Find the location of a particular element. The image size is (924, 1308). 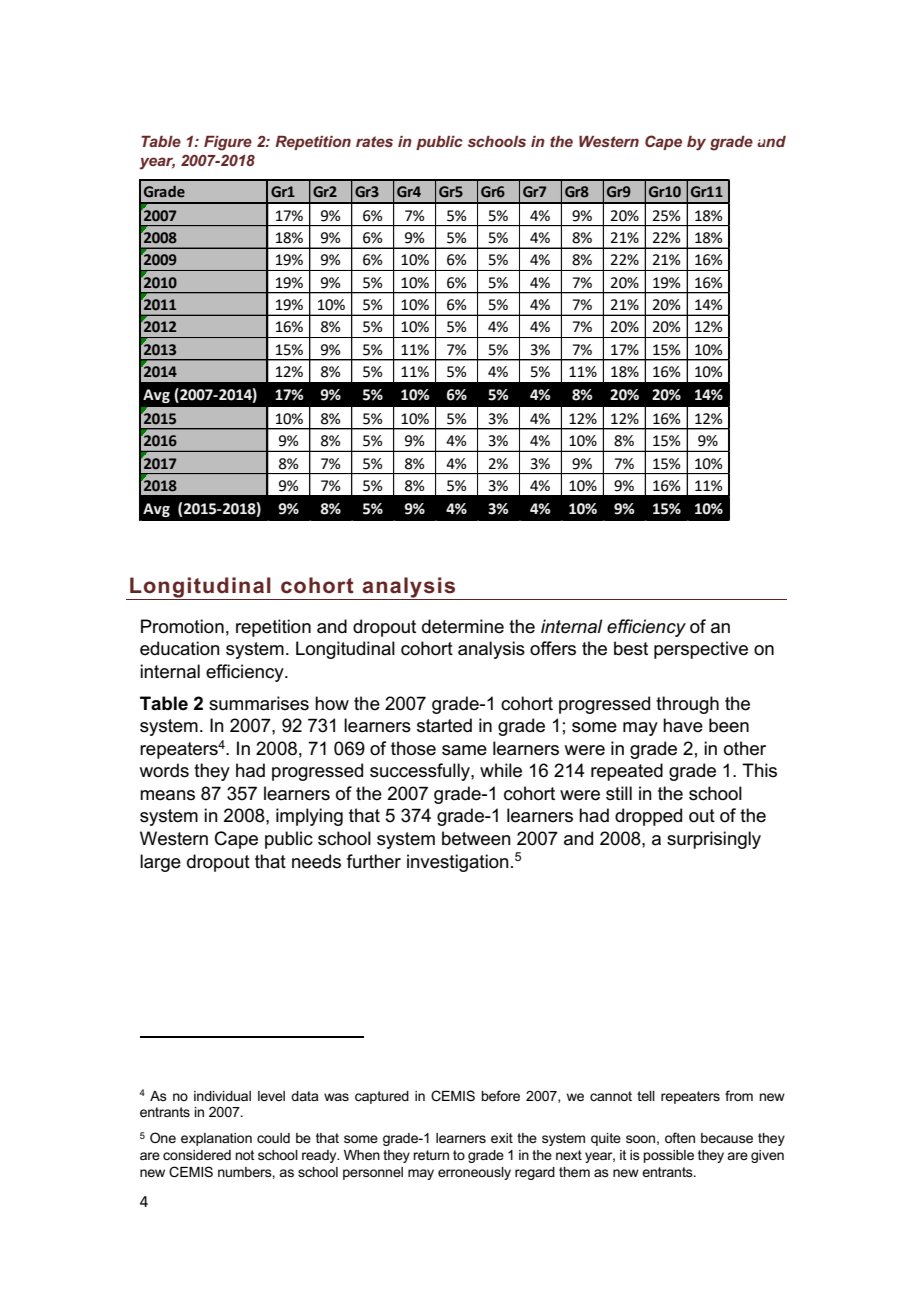

Figure is located at coordinates (228, 143).
